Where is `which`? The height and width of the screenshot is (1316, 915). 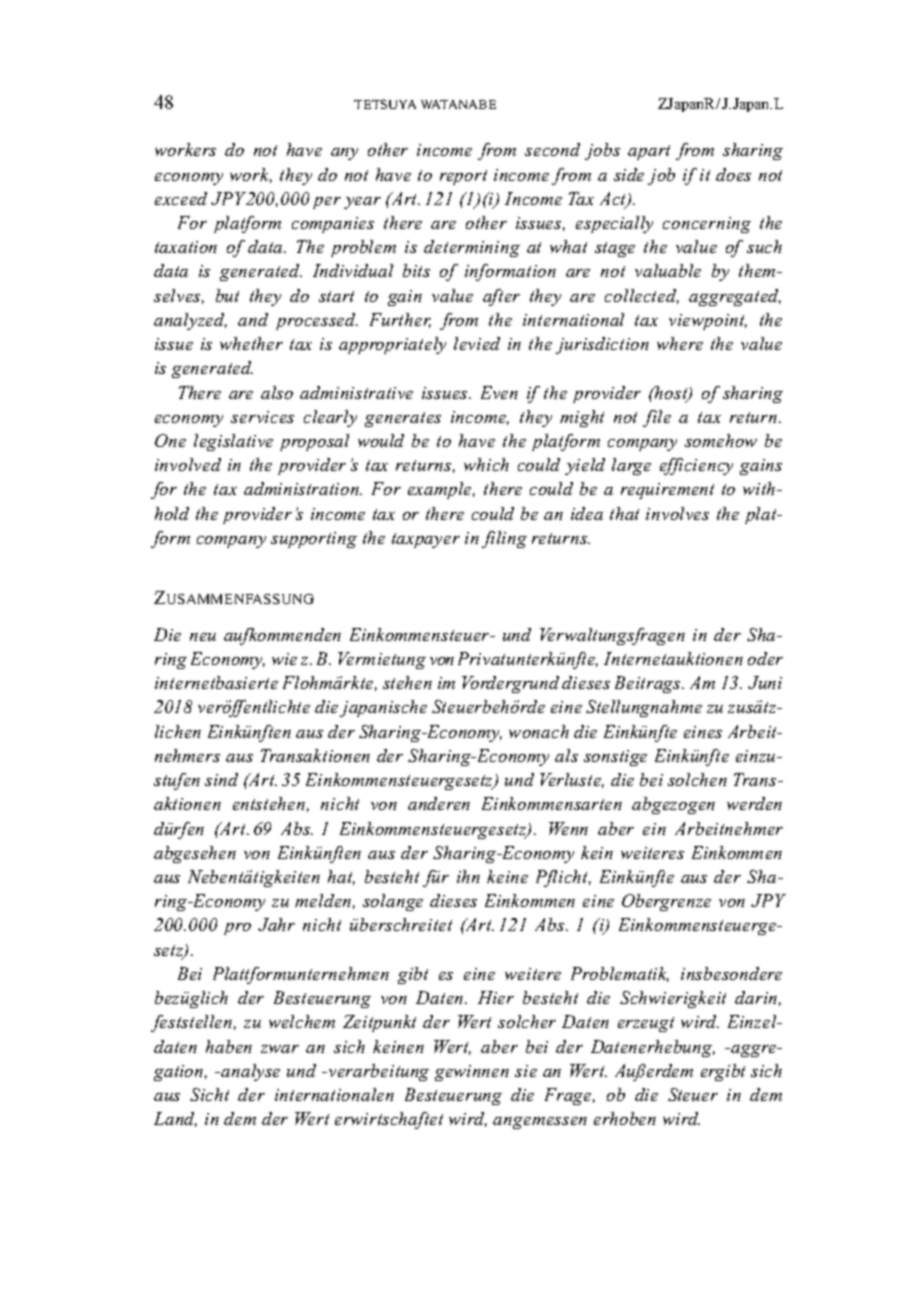
which is located at coordinates (486, 464).
